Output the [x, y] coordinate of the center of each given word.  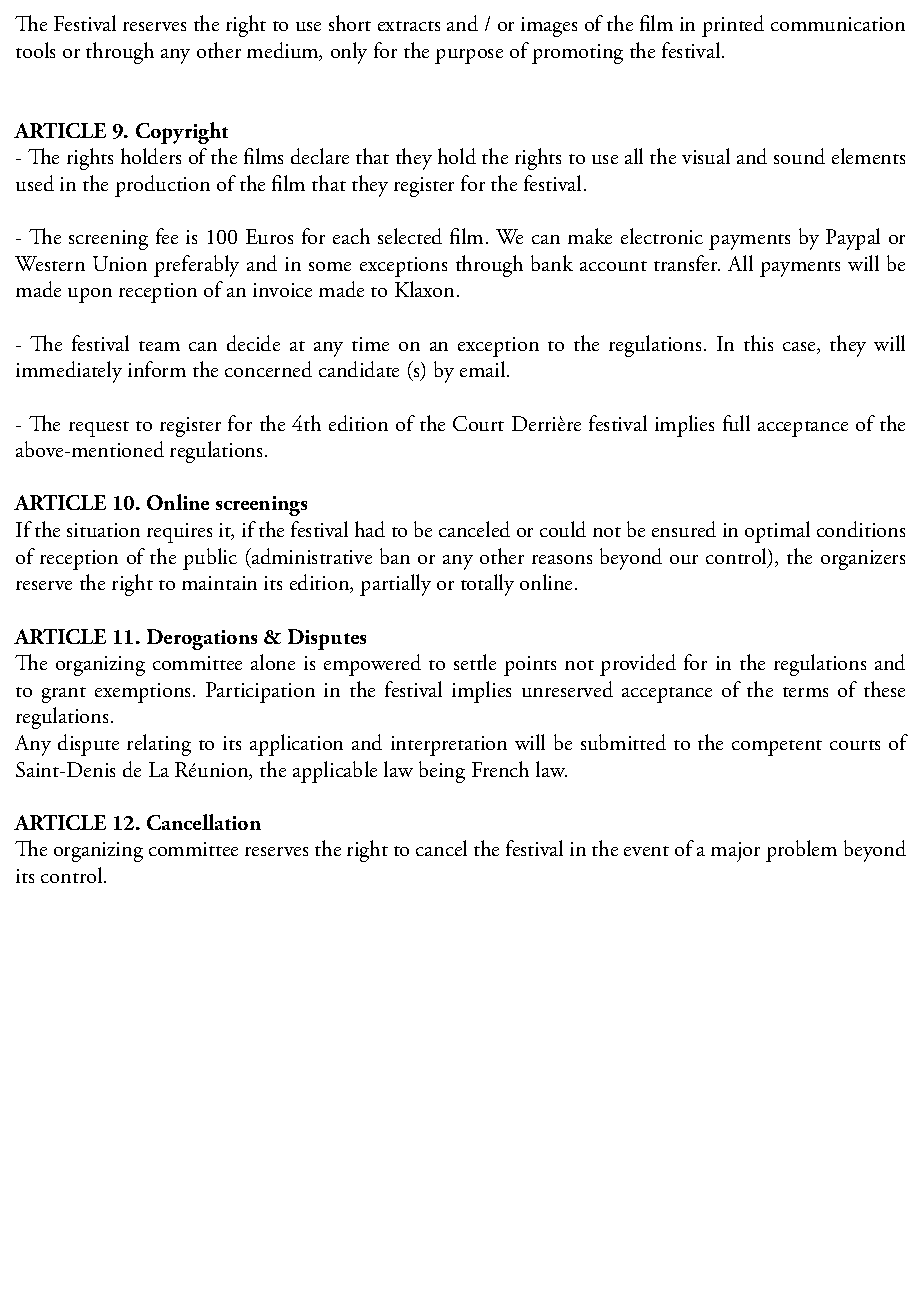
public [210, 559]
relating [159, 745]
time [370, 344]
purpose [469, 56]
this [758, 343]
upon [90, 295]
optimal [777, 532]
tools [35, 50]
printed [733, 26]
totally [487, 585]
